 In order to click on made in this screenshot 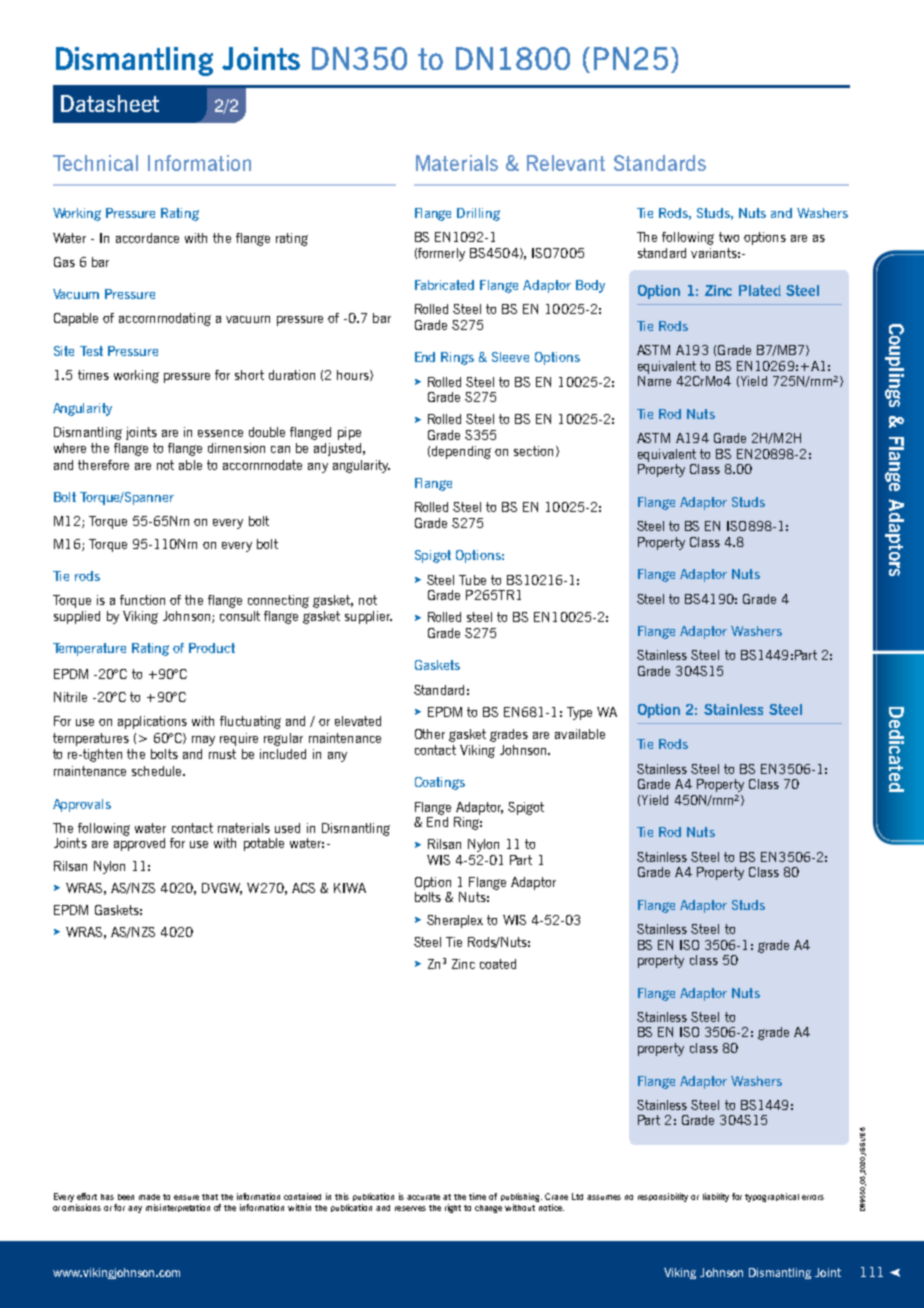, I will do `click(149, 1197)`.
